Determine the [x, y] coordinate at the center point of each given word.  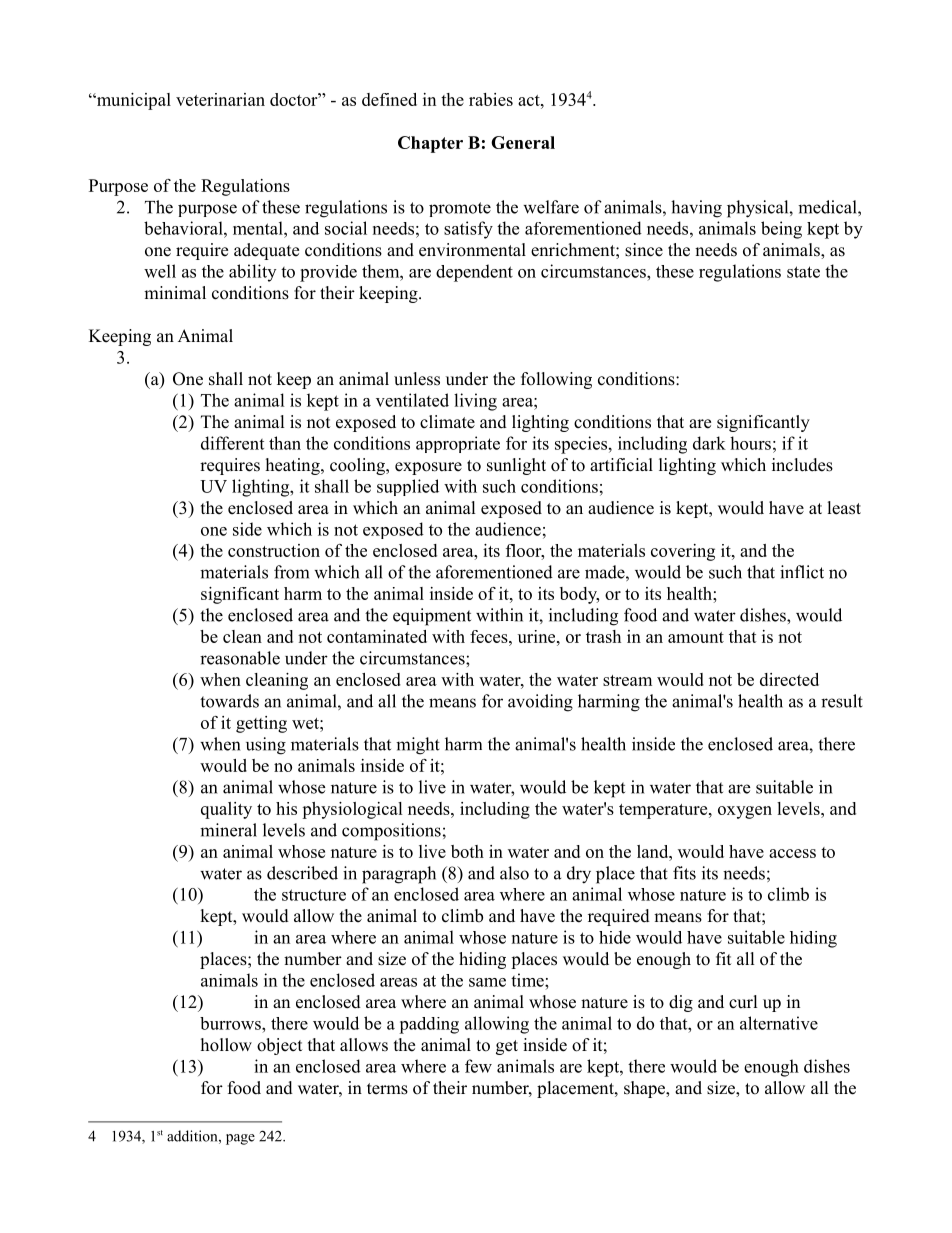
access [792, 853]
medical [828, 207]
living [475, 402]
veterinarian [220, 99]
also [514, 873]
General [523, 142]
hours [750, 443]
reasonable [240, 658]
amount [696, 637]
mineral [228, 830]
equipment [432, 617]
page [240, 1139]
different [232, 443]
